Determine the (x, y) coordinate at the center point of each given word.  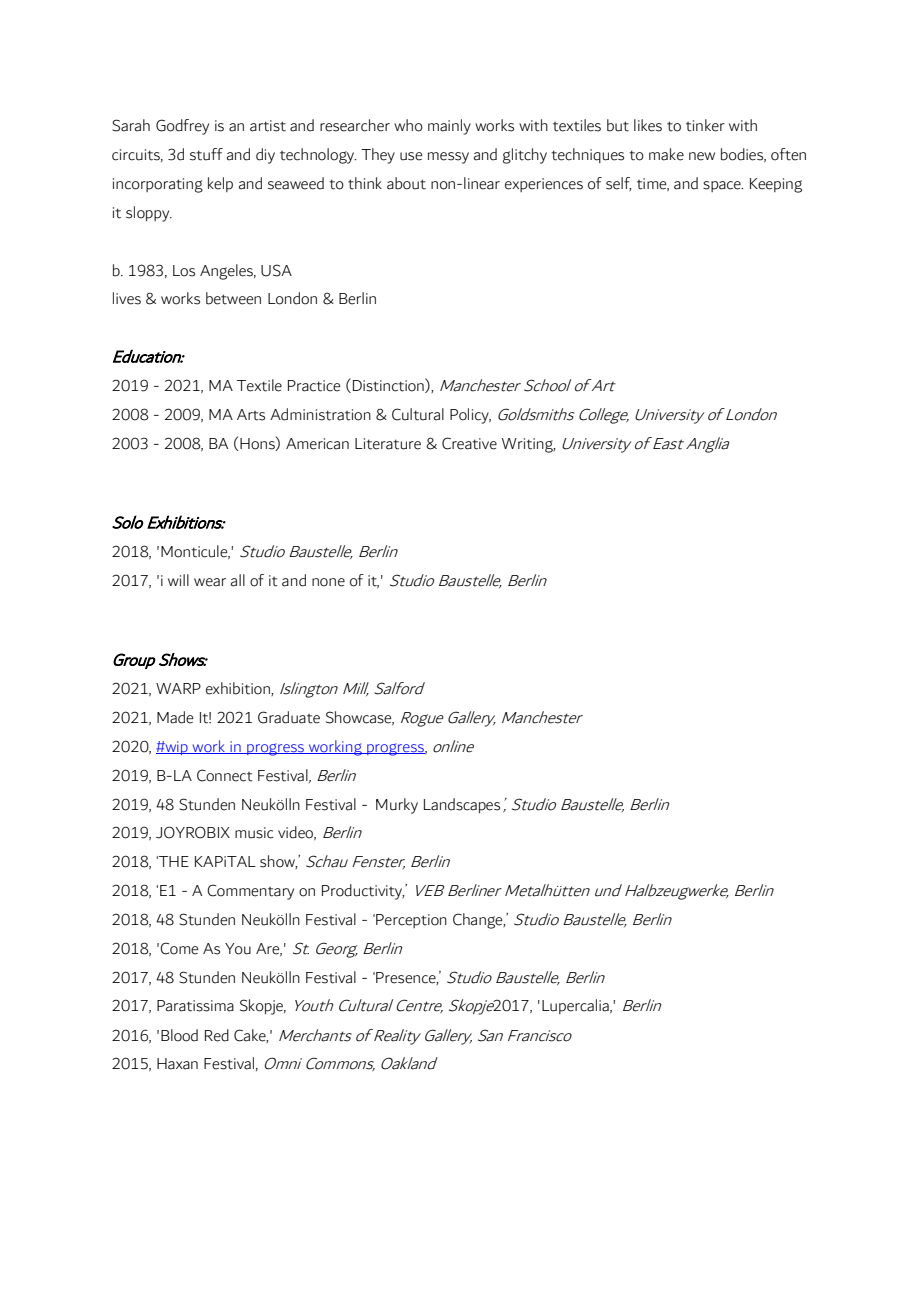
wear (210, 582)
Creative (469, 443)
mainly (449, 127)
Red (217, 1035)
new (702, 156)
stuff (206, 154)
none (328, 582)
